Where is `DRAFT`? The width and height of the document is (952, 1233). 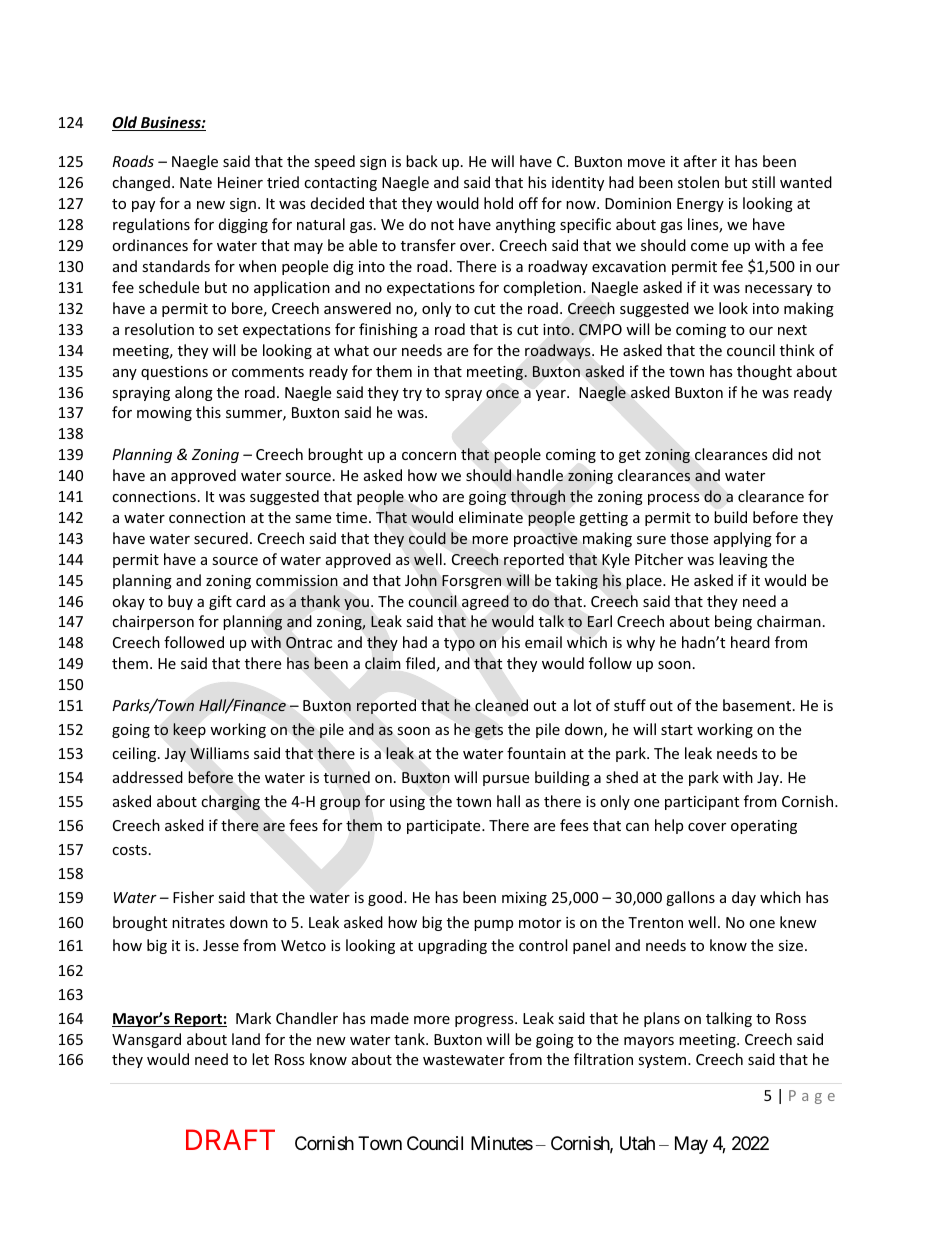
DRAFT is located at coordinates (230, 1139).
